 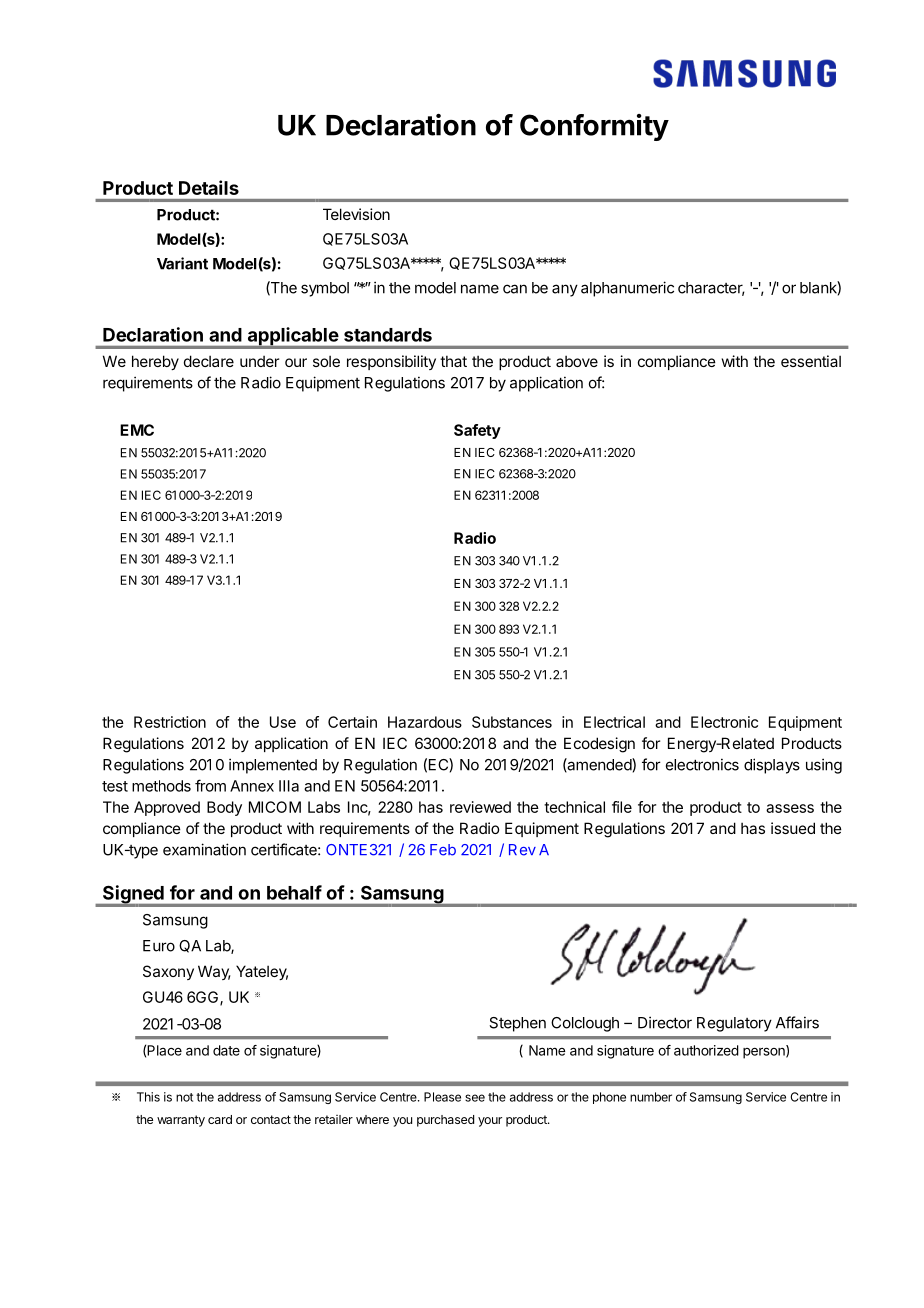 I want to click on Restriction, so click(x=170, y=722).
